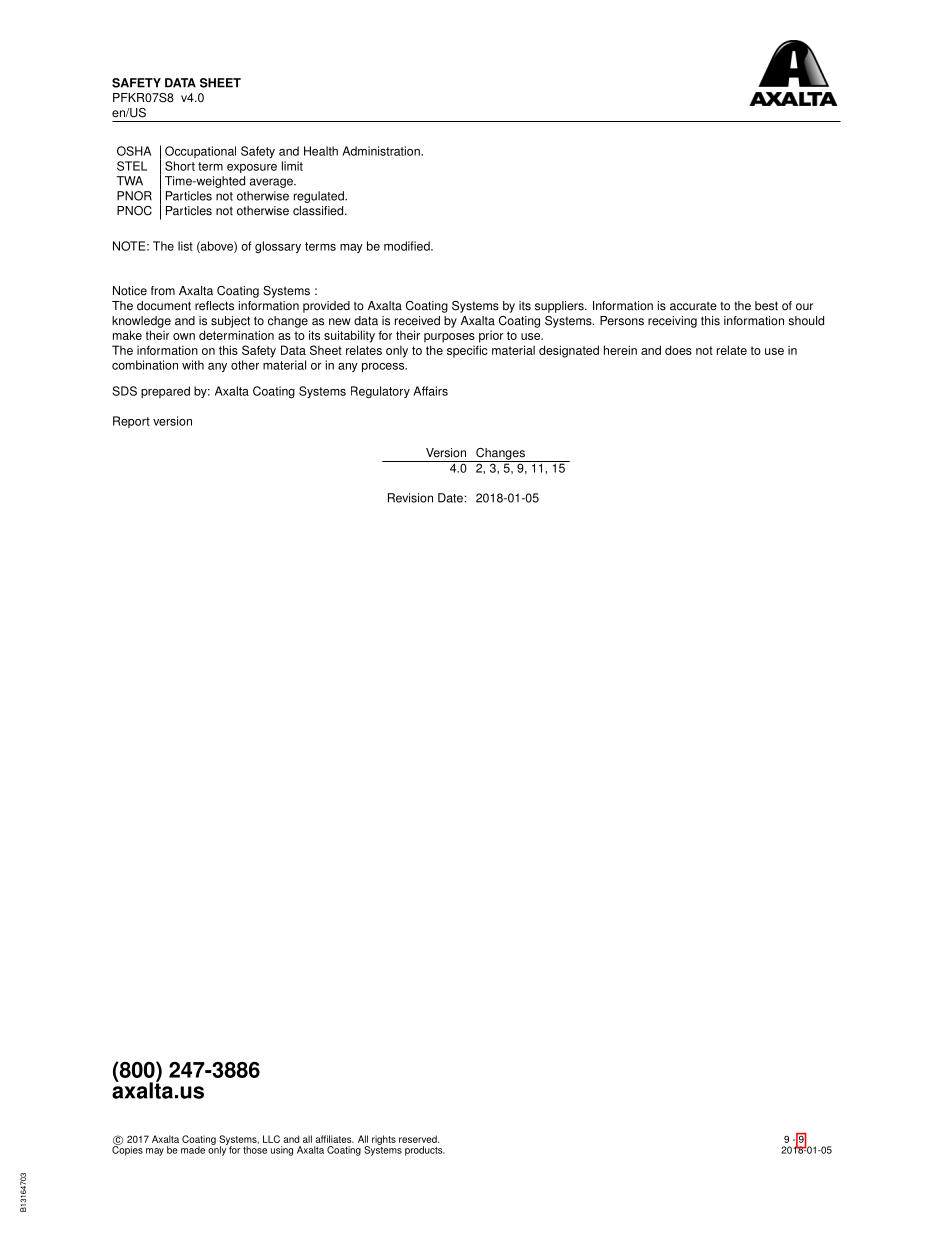  Describe the element at coordinates (180, 166) in the screenshot. I see `Short` at that location.
